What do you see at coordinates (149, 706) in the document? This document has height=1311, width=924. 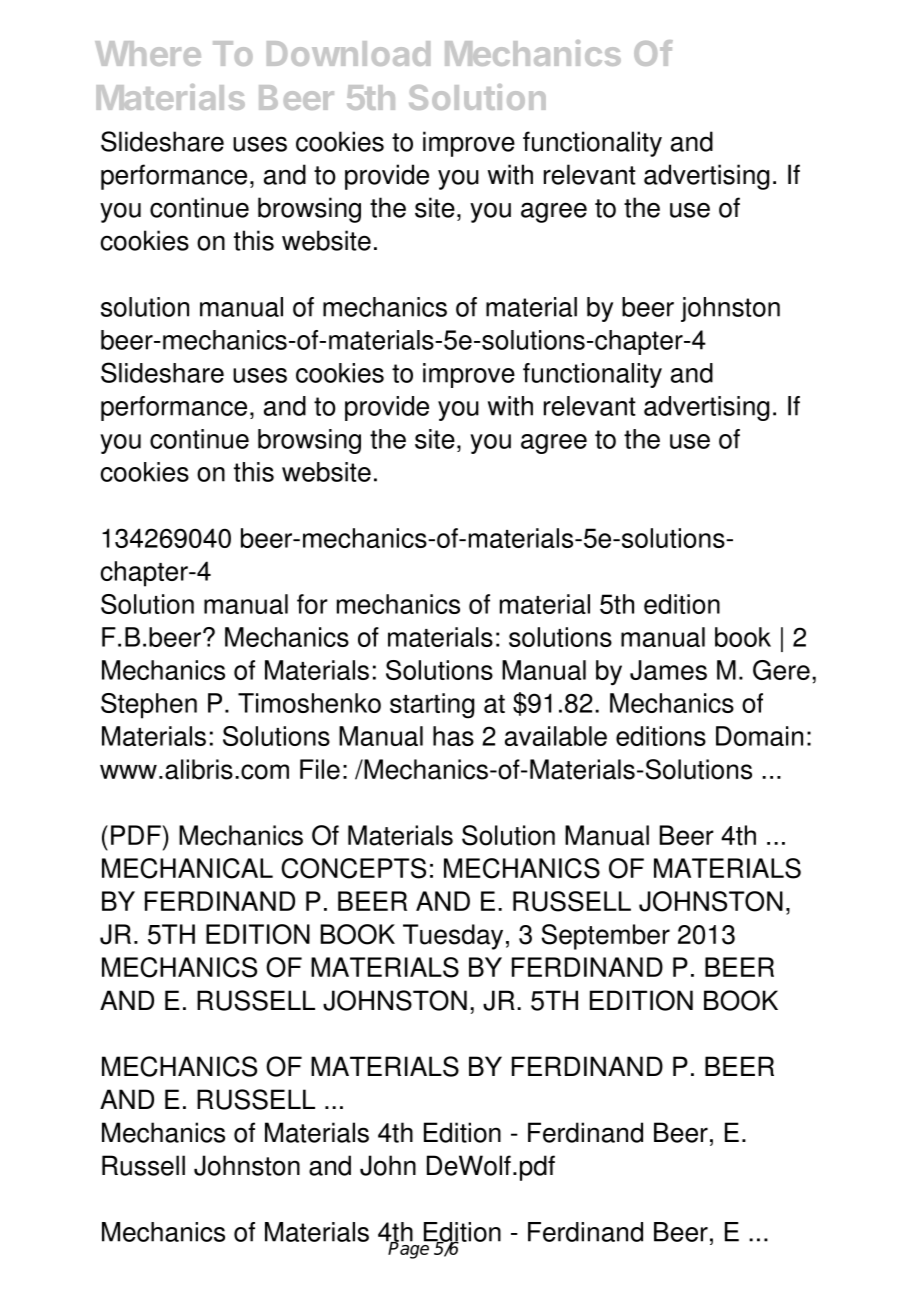 I see `Stephen` at bounding box center [149, 706].
